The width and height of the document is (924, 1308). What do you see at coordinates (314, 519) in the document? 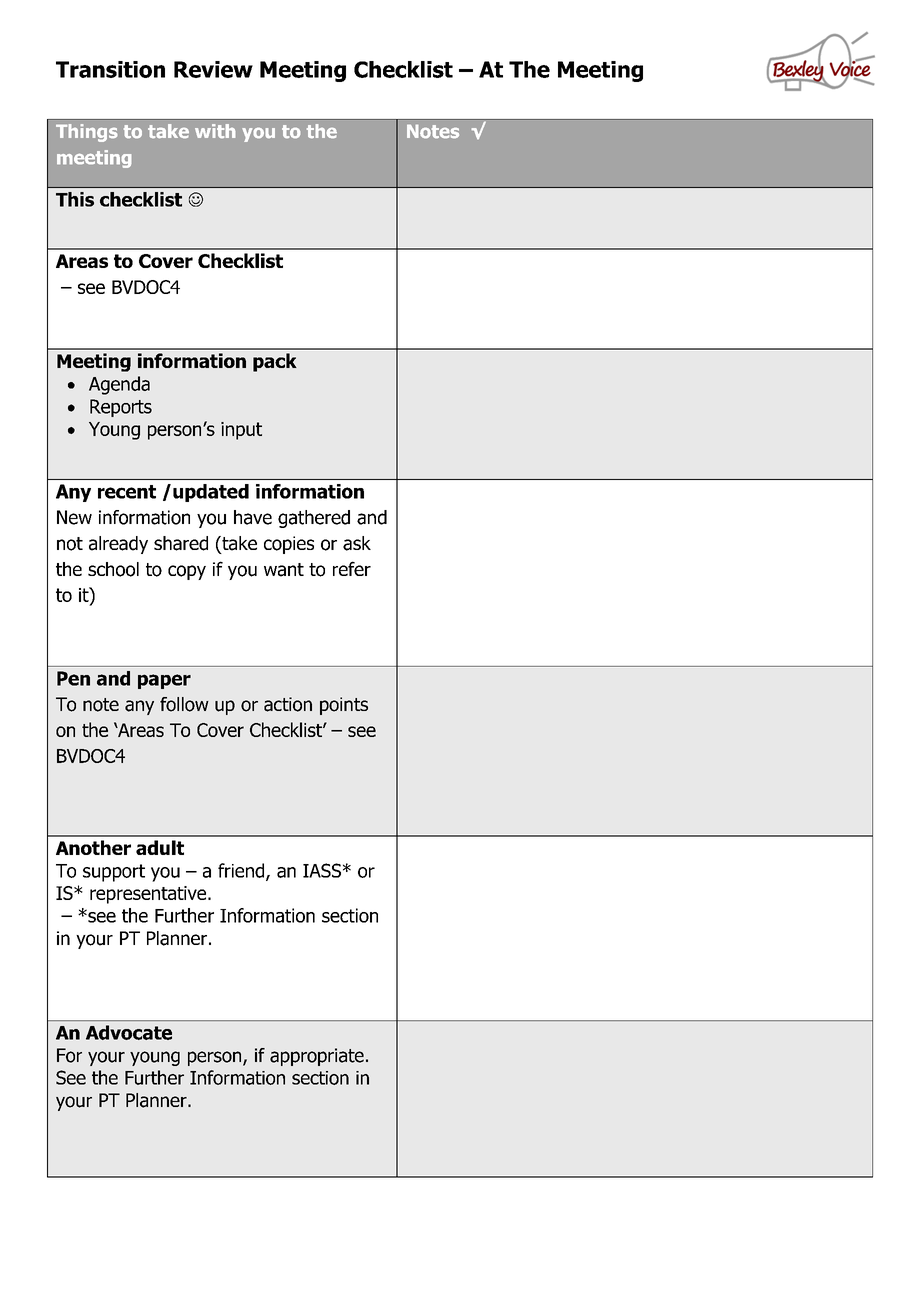
I see `gathered` at bounding box center [314, 519].
